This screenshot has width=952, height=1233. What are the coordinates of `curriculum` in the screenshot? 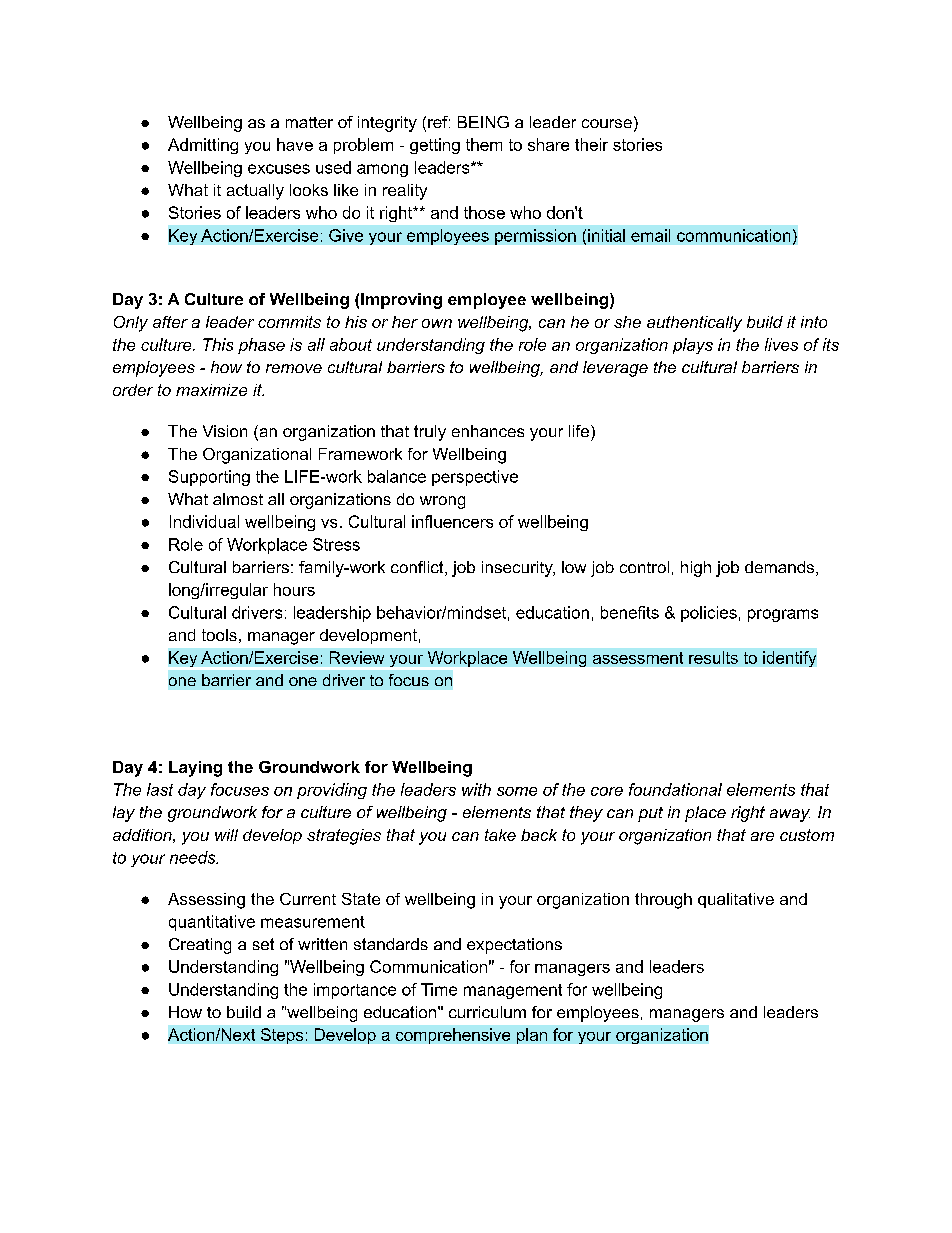 It's located at (487, 1012).
